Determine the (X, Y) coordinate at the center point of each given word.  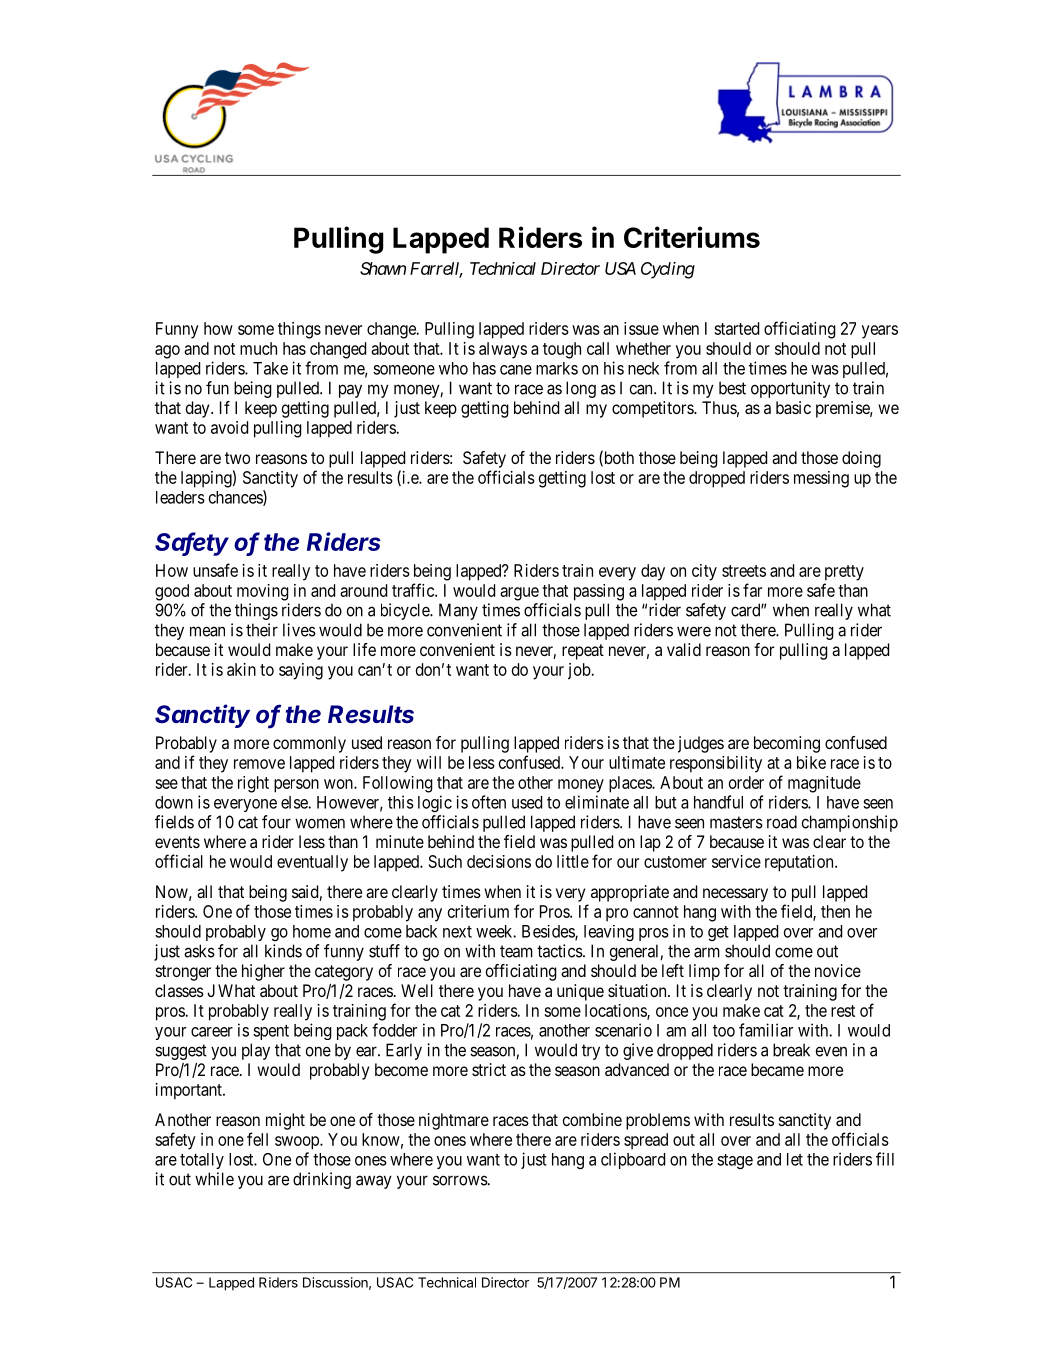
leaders (180, 497)
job (579, 671)
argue (519, 594)
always (503, 350)
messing (821, 479)
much (258, 348)
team (516, 951)
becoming (787, 744)
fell (257, 1139)
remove (259, 764)
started (736, 328)
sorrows (460, 1180)
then (835, 911)
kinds (283, 951)
